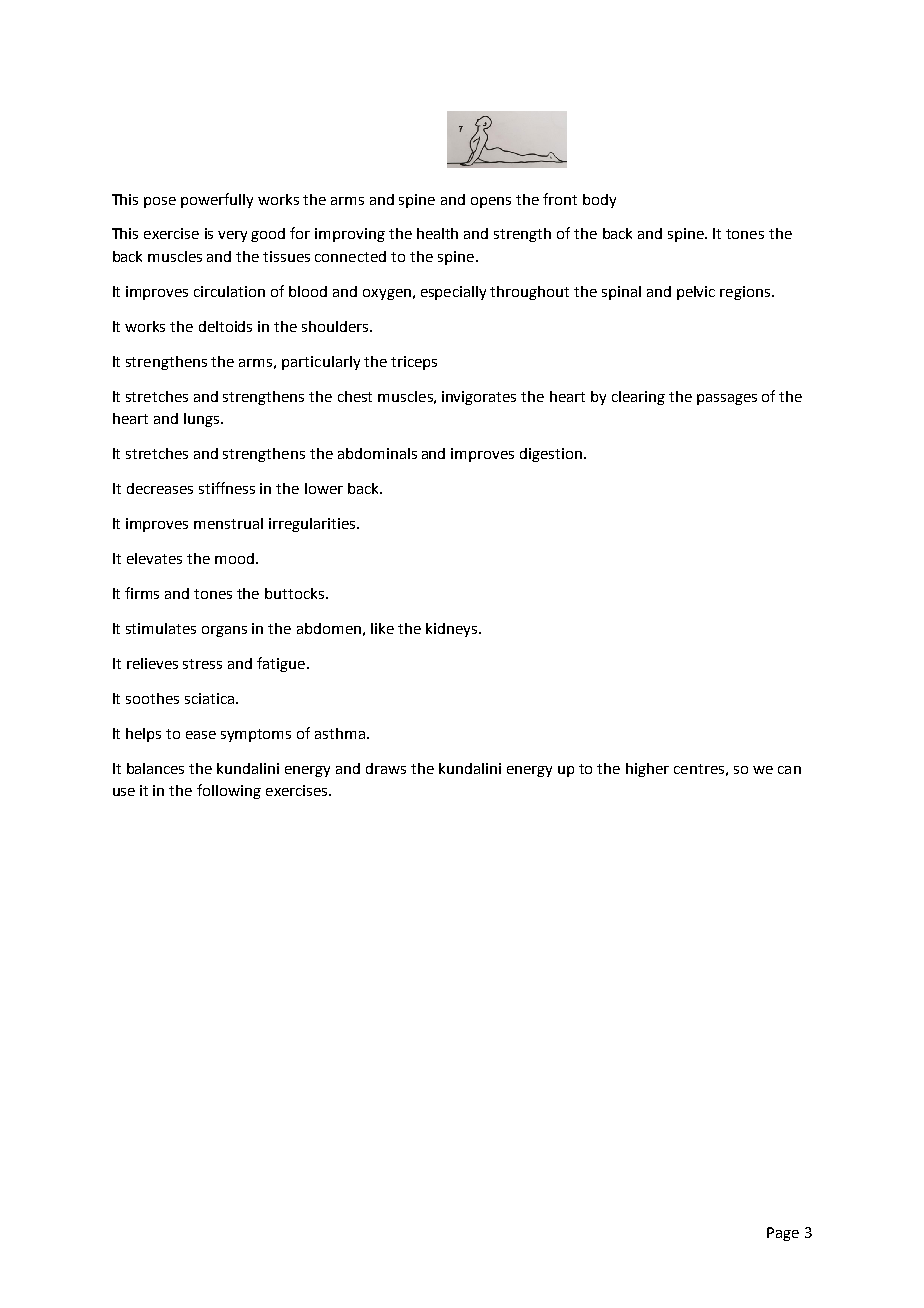 This screenshot has width=924, height=1308. Describe the element at coordinates (209, 698) in the screenshot. I see `sciatica` at that location.
